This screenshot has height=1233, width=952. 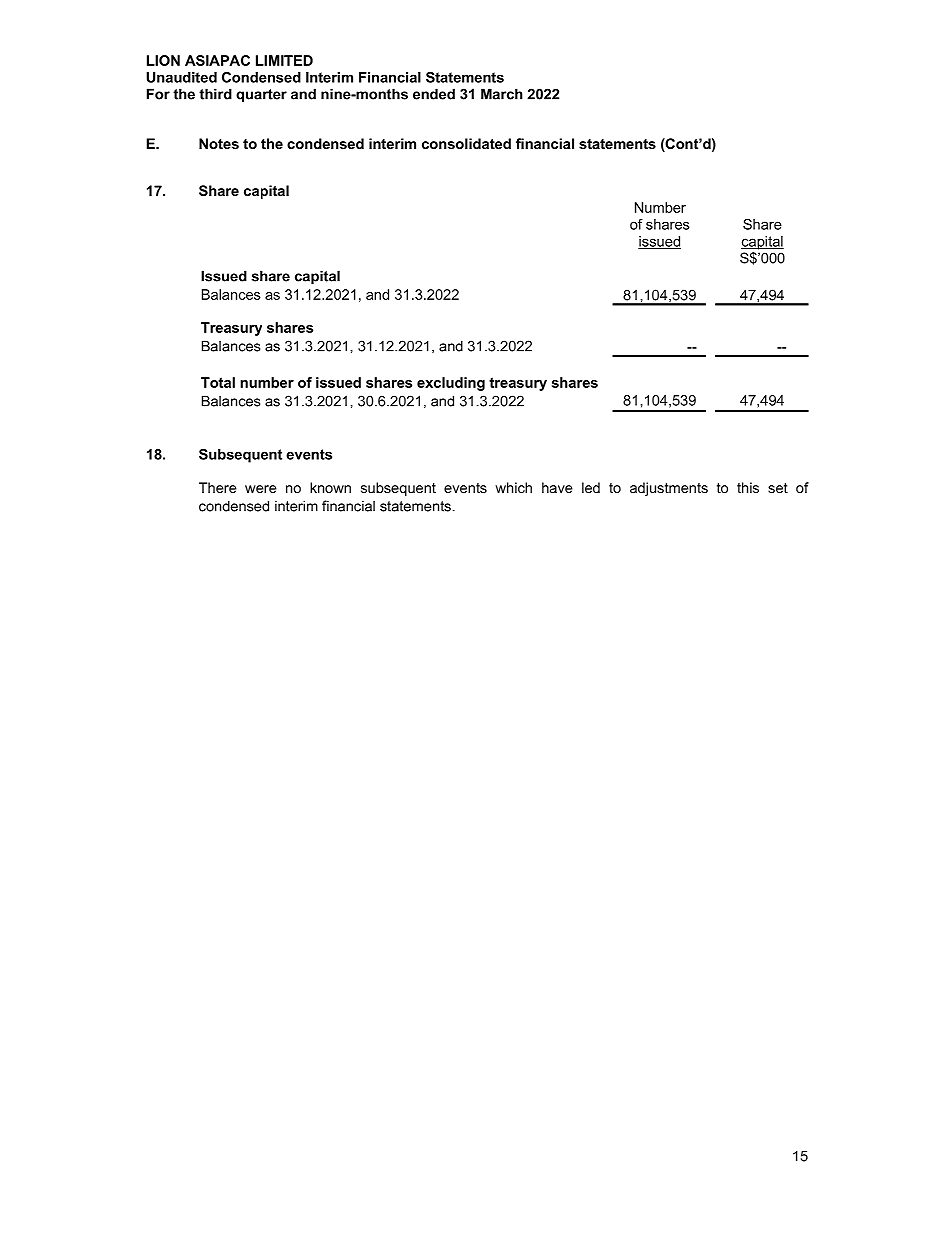 What do you see at coordinates (218, 487) in the screenshot?
I see `There` at bounding box center [218, 487].
